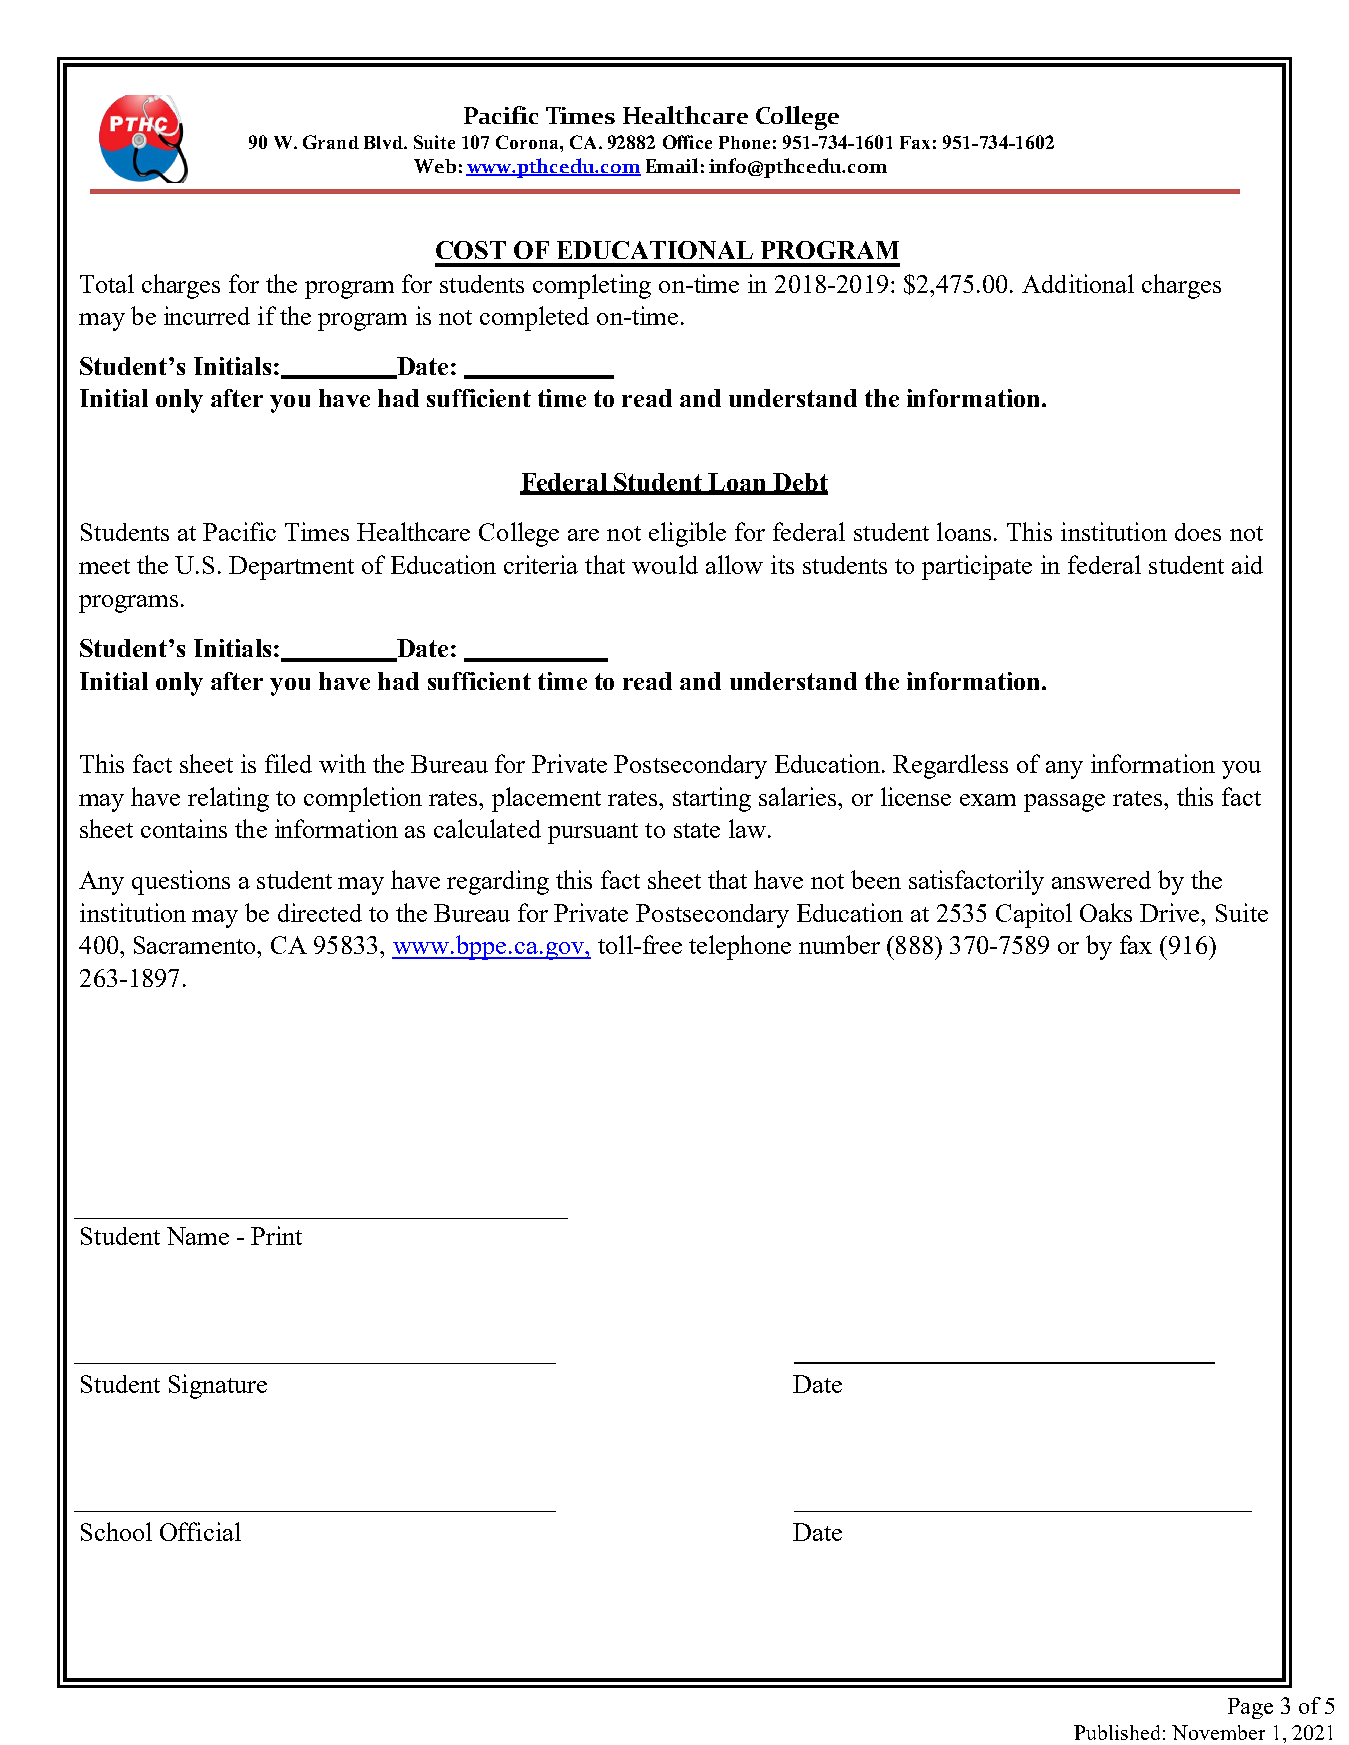 This screenshot has width=1349, height=1745. I want to click on Additional, so click(1078, 283).
